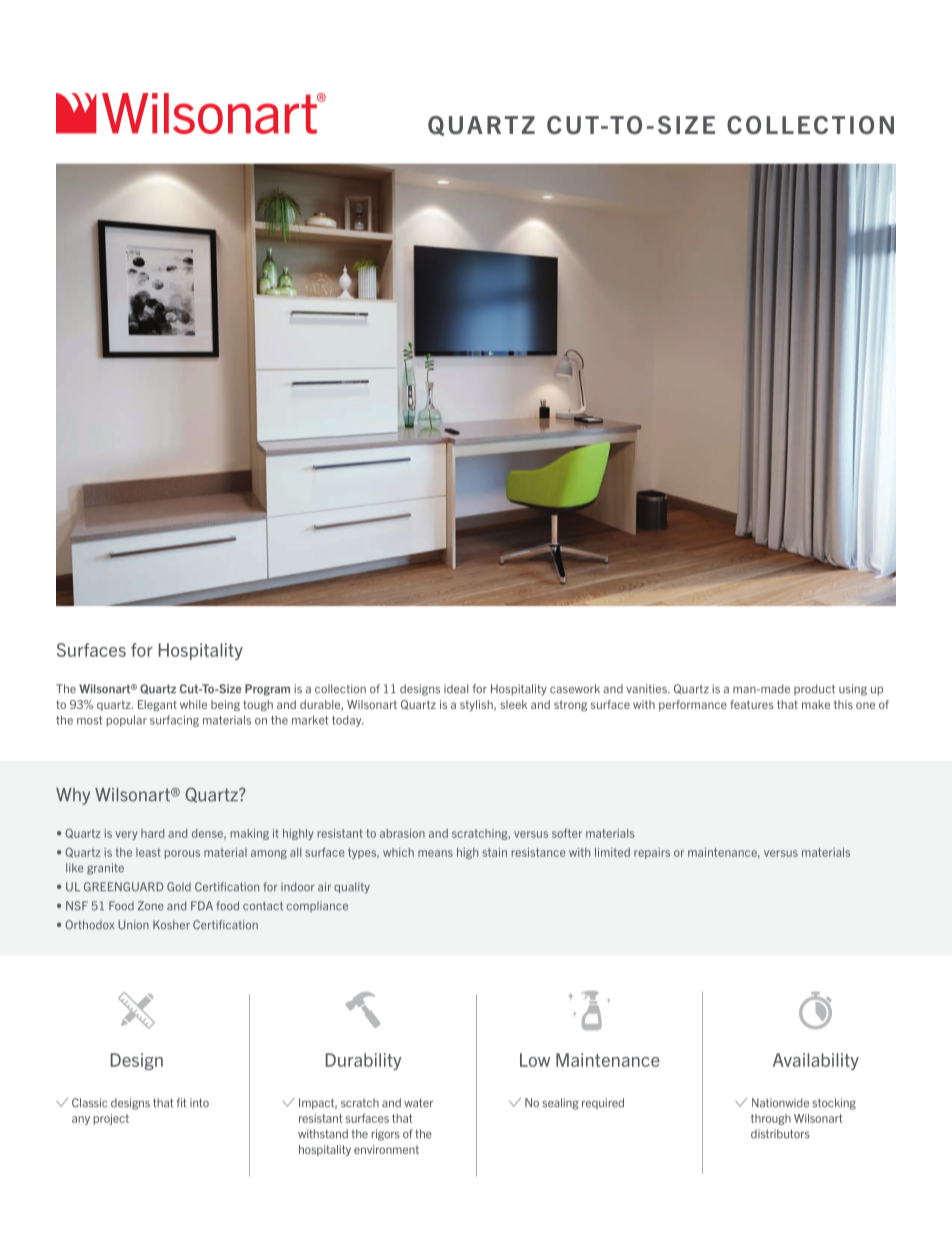 The image size is (952, 1233). What do you see at coordinates (477, 705) in the screenshot?
I see `stylish` at bounding box center [477, 705].
